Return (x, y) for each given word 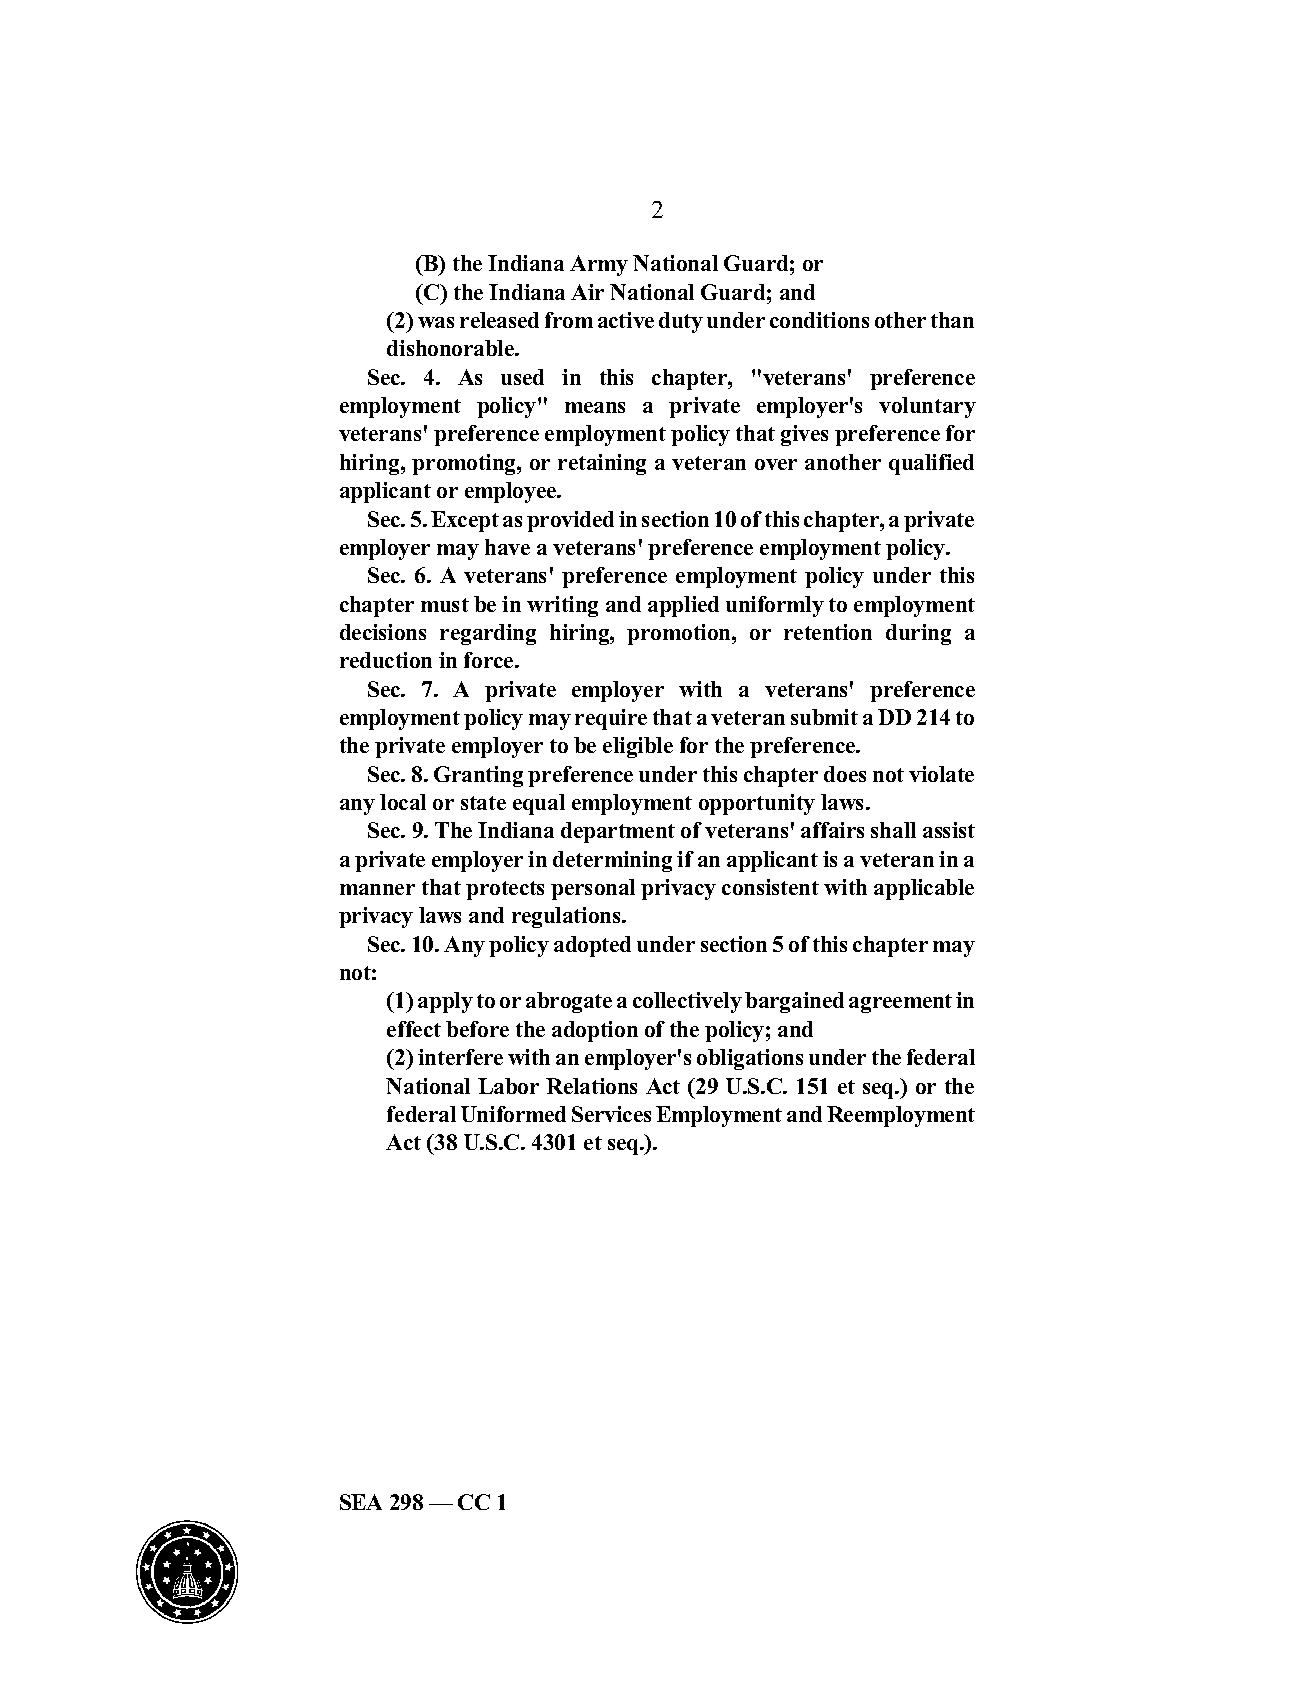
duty (681, 322)
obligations (750, 1059)
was (436, 322)
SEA (361, 1502)
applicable (924, 889)
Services (611, 1114)
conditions (819, 320)
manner (377, 889)
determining (612, 861)
